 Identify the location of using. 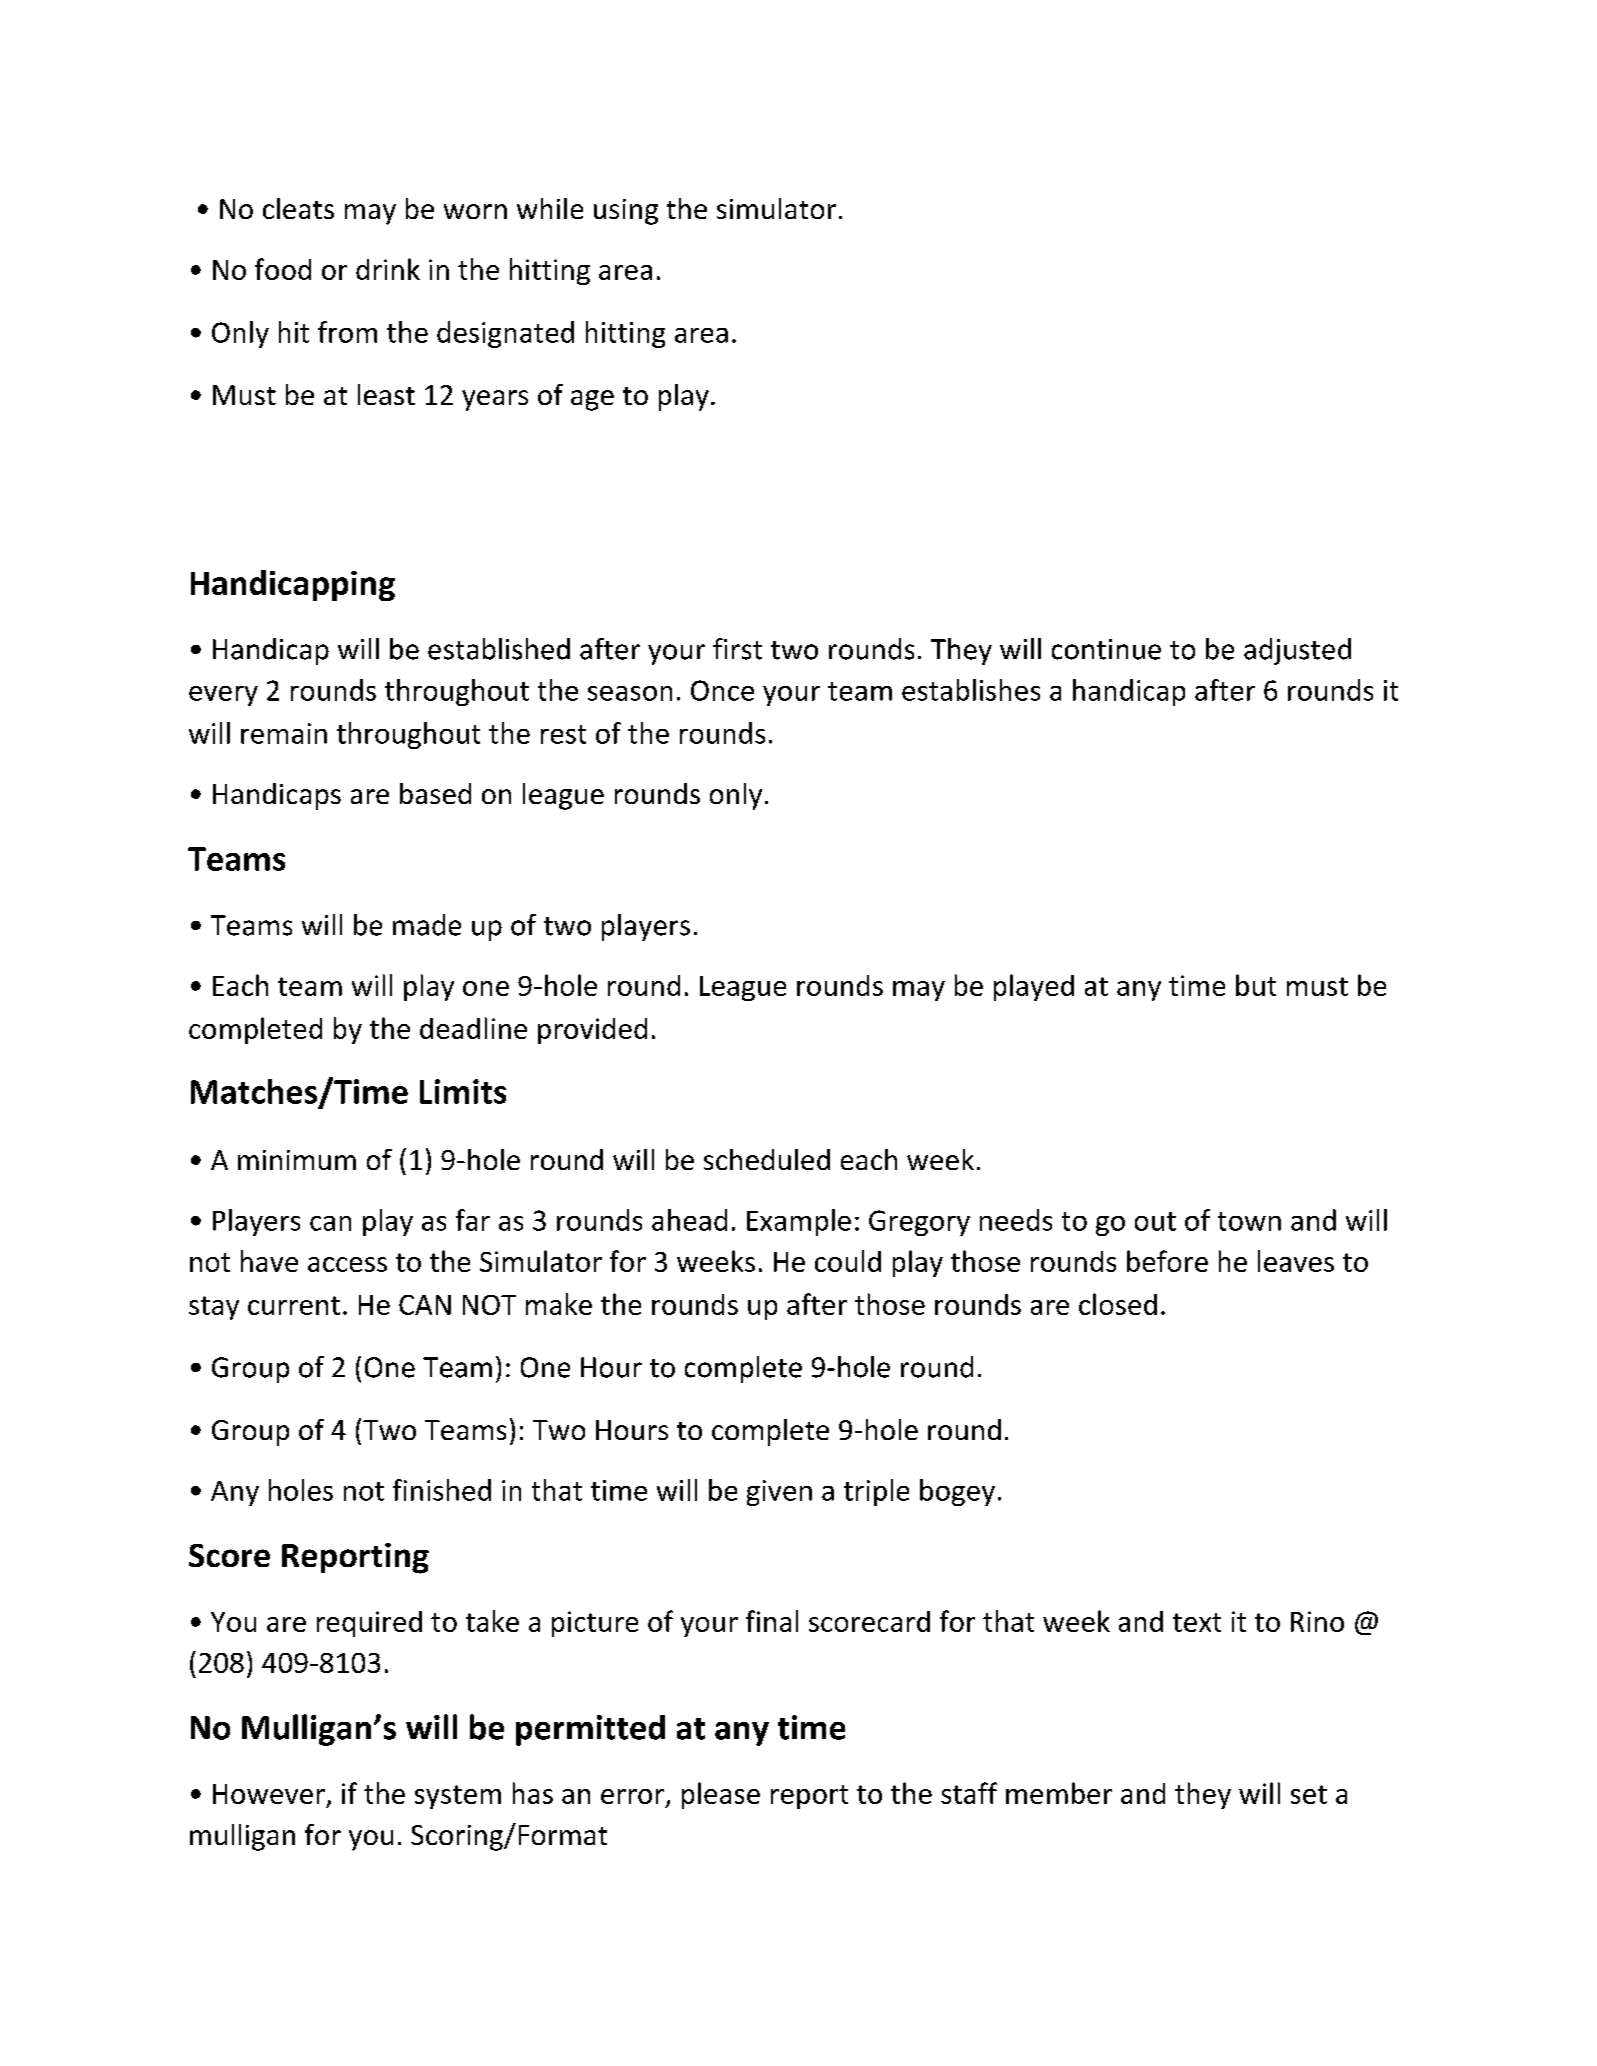
(626, 212).
